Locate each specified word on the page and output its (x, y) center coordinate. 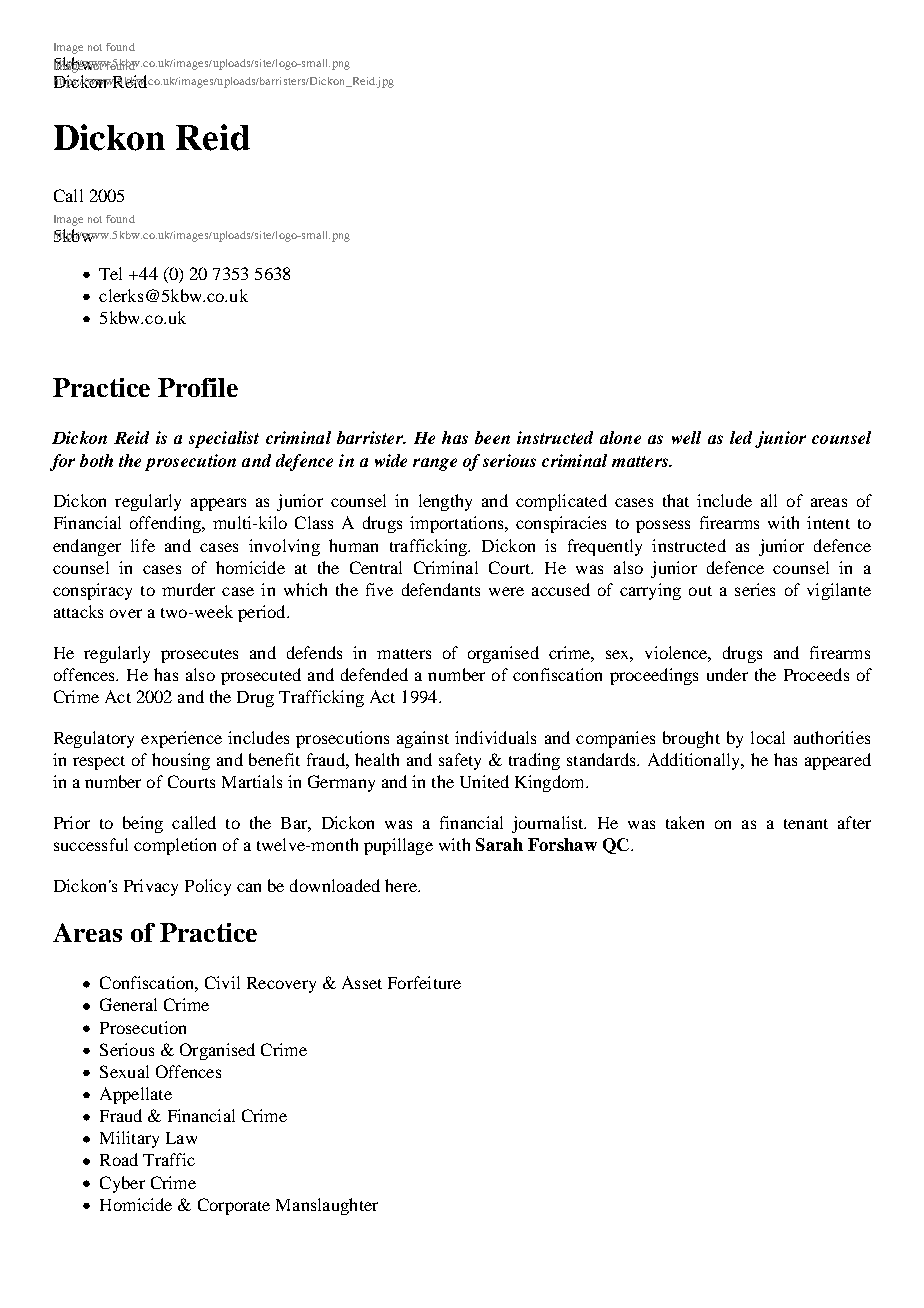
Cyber (122, 1184)
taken (685, 822)
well (686, 437)
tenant (806, 824)
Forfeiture (424, 982)
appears (218, 504)
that (676, 500)
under (727, 674)
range (435, 464)
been (492, 437)
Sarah (499, 844)
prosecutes (199, 656)
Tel (110, 273)
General (128, 1004)
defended (374, 674)
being (143, 824)
